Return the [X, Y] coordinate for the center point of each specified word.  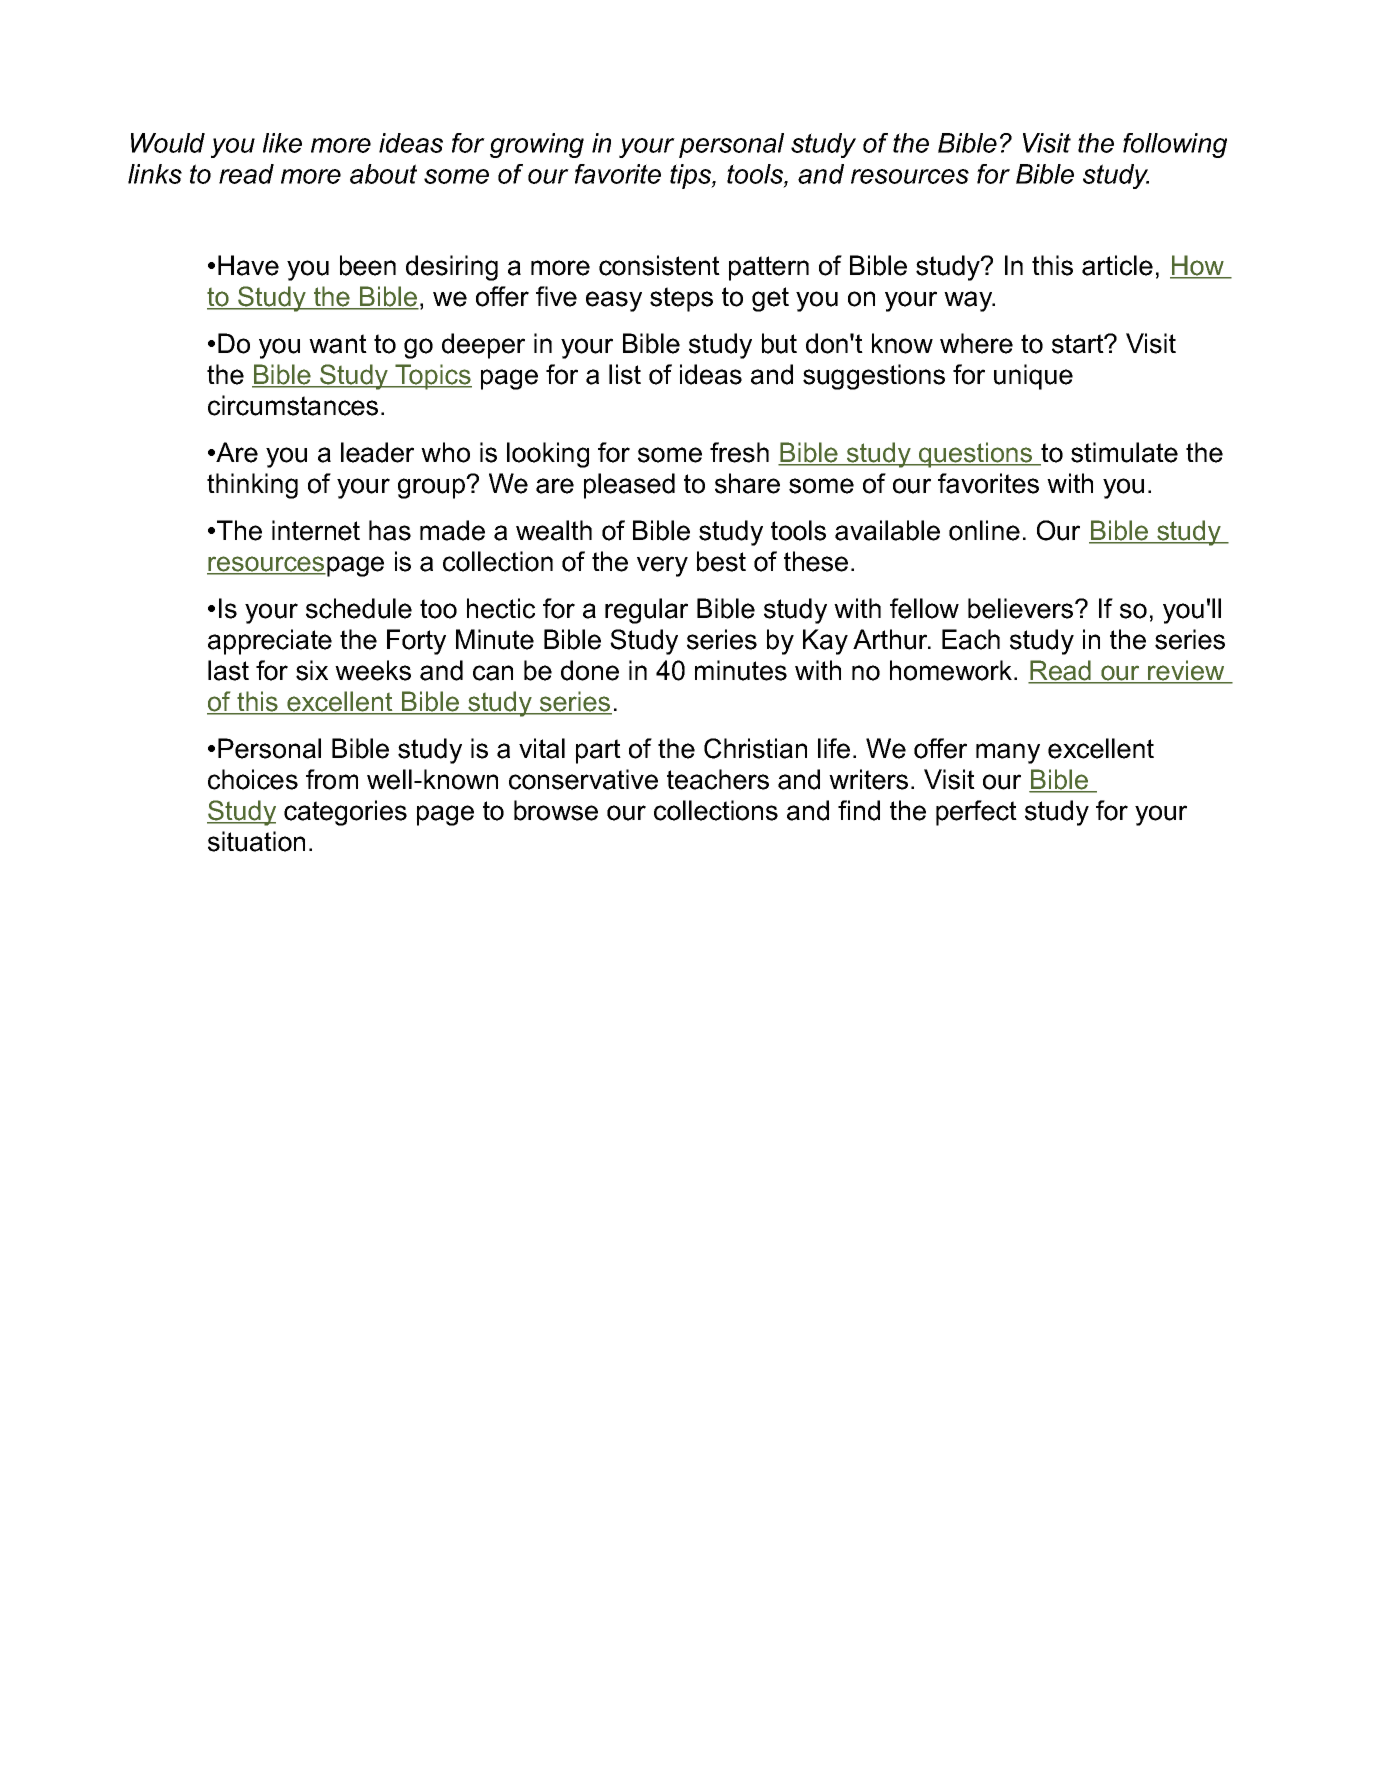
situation [256, 841]
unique [1033, 377]
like [282, 143]
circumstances [293, 405]
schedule [359, 608]
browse [556, 810]
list [625, 374]
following [1175, 145]
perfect [976, 813]
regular [646, 611]
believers [1022, 608]
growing [537, 145]
